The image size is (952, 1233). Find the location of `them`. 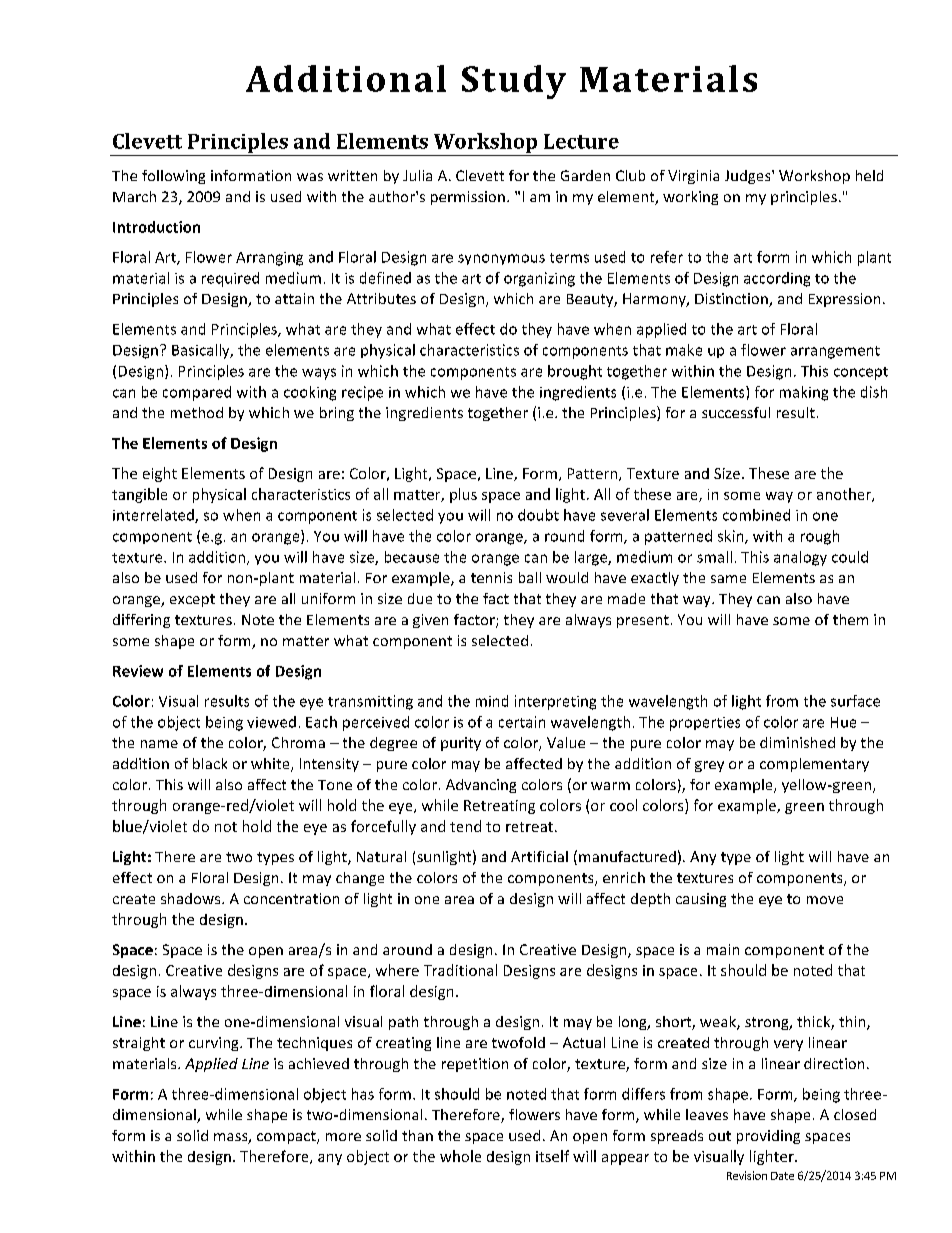

them is located at coordinates (850, 619).
